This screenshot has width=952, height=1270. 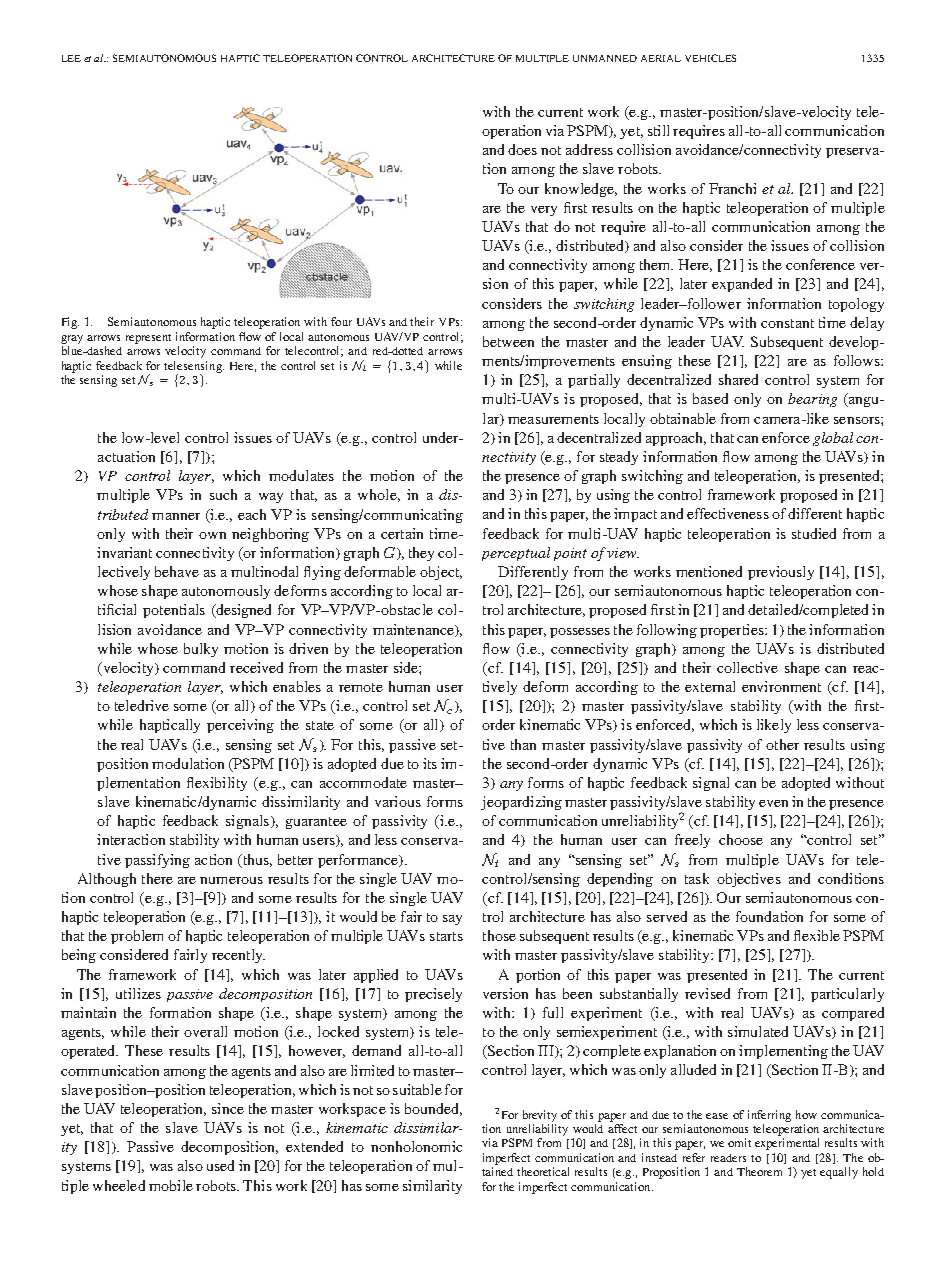 What do you see at coordinates (452, 920) in the screenshot?
I see `say` at bounding box center [452, 920].
